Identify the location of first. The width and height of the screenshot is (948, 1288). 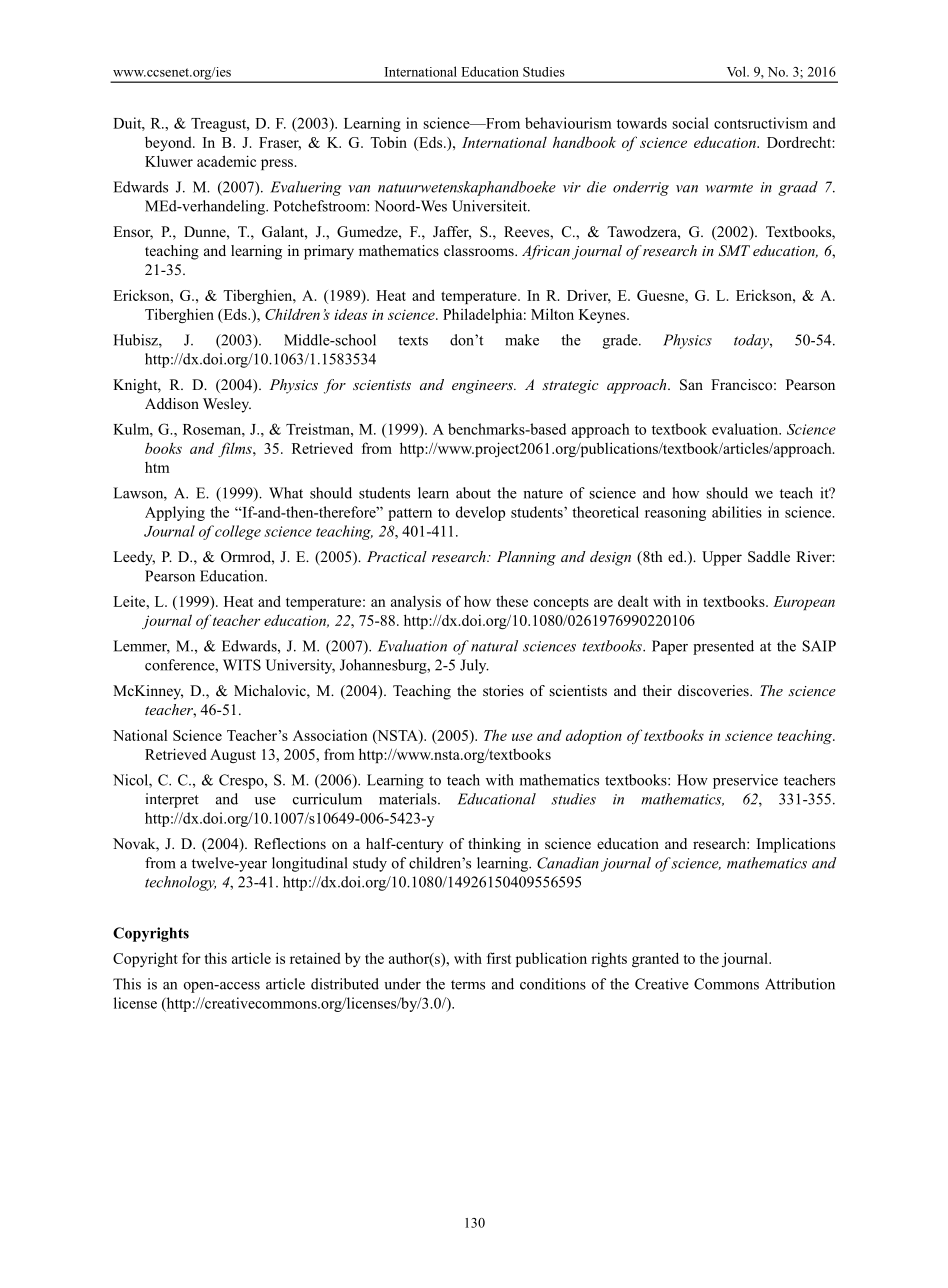
(499, 958).
